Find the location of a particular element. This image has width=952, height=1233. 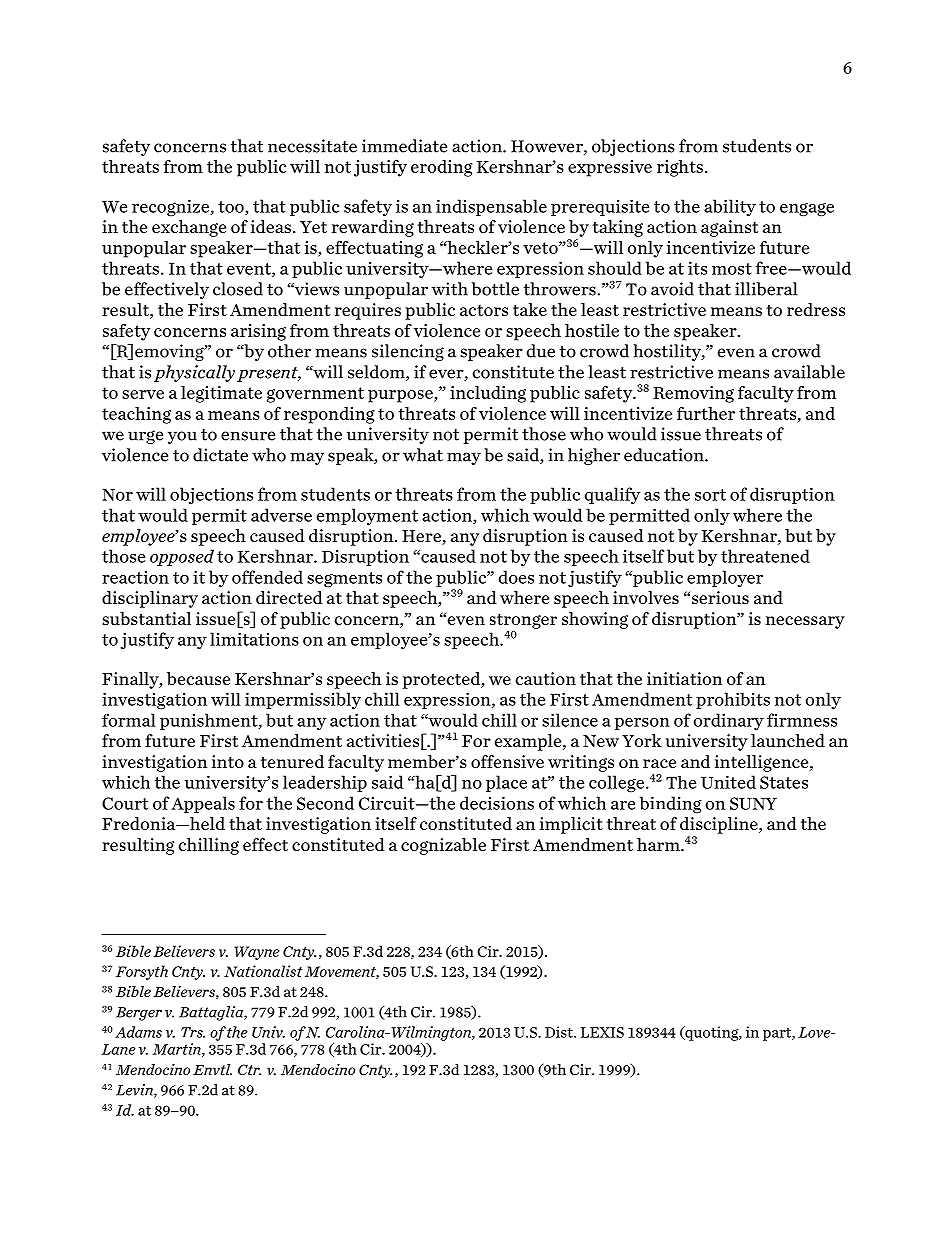

stronger is located at coordinates (523, 621).
